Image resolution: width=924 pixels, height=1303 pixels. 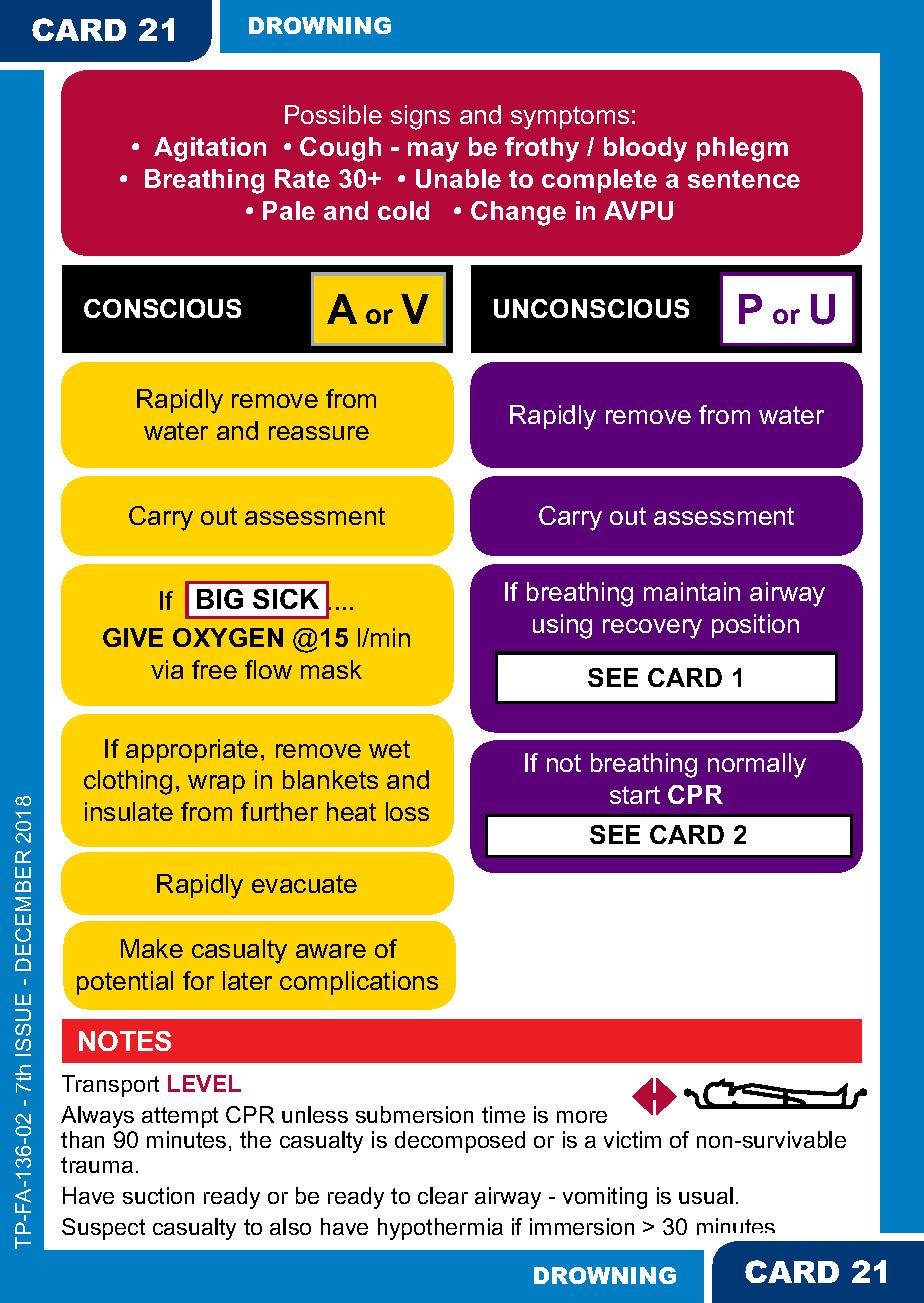 I want to click on clear, so click(x=443, y=1195).
